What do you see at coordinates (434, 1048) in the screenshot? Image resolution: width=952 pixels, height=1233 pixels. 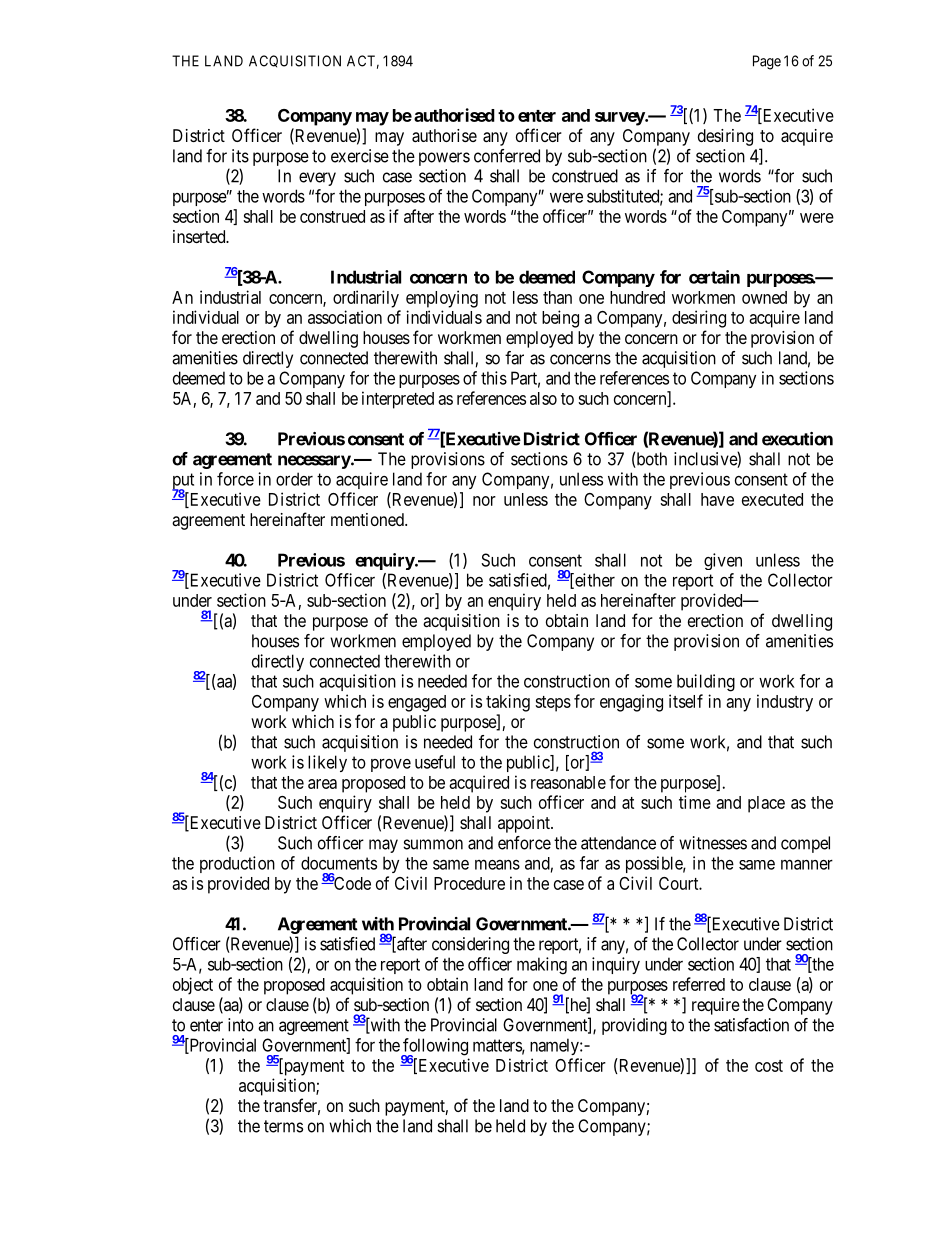 I see `following` at bounding box center [434, 1048].
